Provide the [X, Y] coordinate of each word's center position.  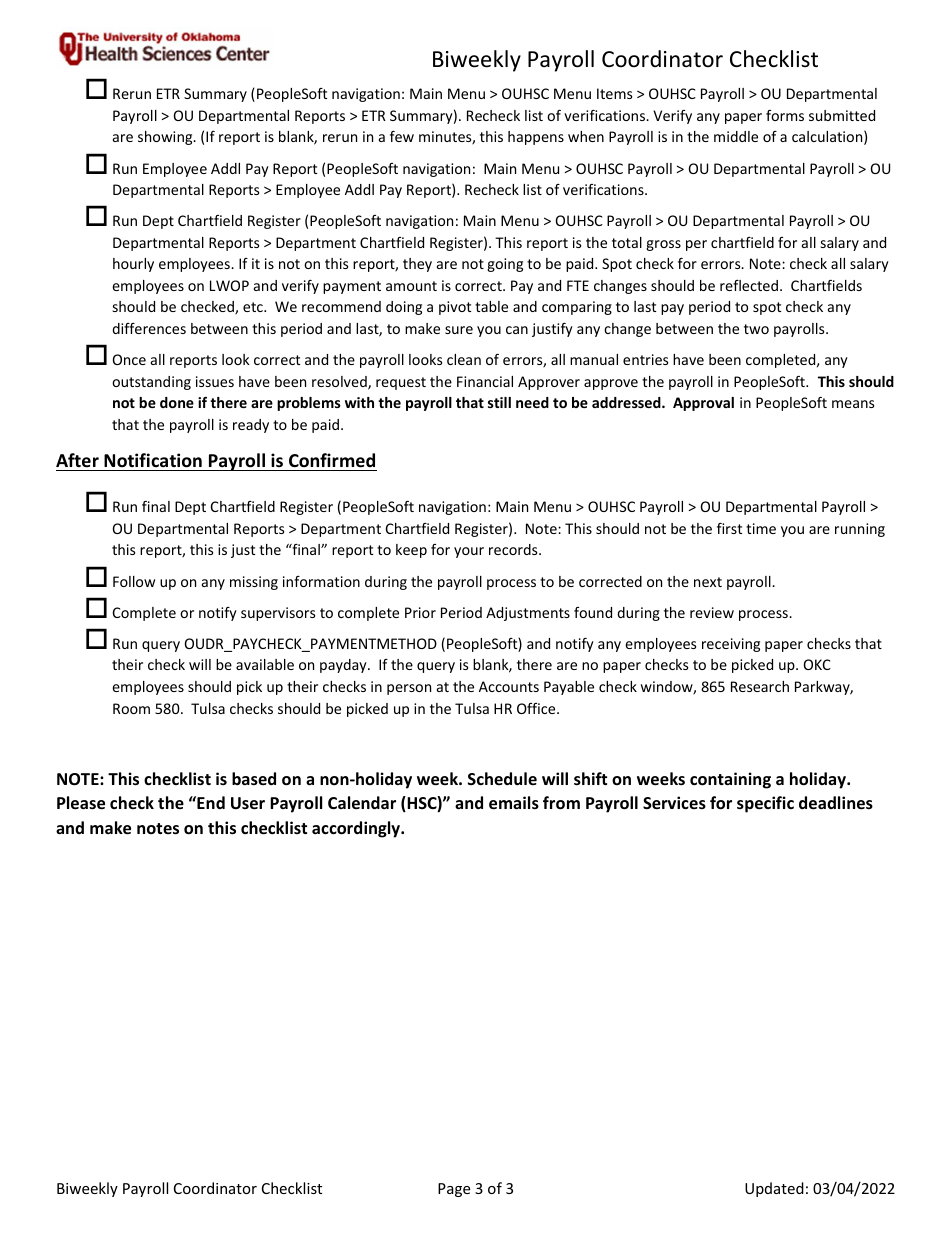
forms [785, 115]
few [402, 136]
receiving [731, 645]
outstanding [151, 383]
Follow [134, 581]
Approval [703, 404]
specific [765, 804]
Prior [420, 612]
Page [454, 1190]
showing [166, 138]
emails [514, 803]
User [248, 803]
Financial [485, 381]
